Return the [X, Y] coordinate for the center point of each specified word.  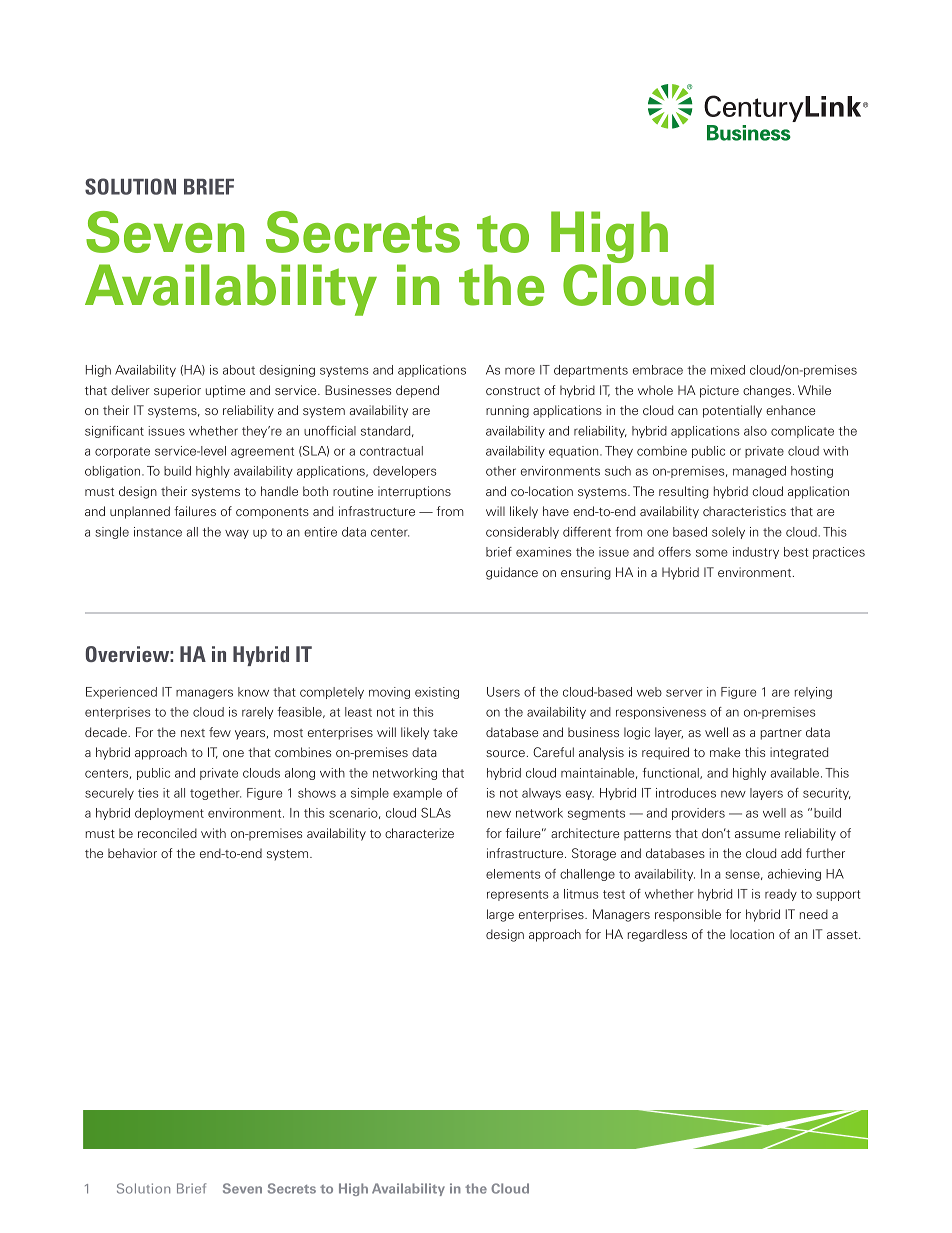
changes [767, 391]
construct [513, 391]
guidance [512, 573]
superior [177, 391]
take [445, 732]
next [193, 733]
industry [756, 553]
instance [158, 532]
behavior [132, 853]
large [500, 915]
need [814, 914]
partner [781, 734]
